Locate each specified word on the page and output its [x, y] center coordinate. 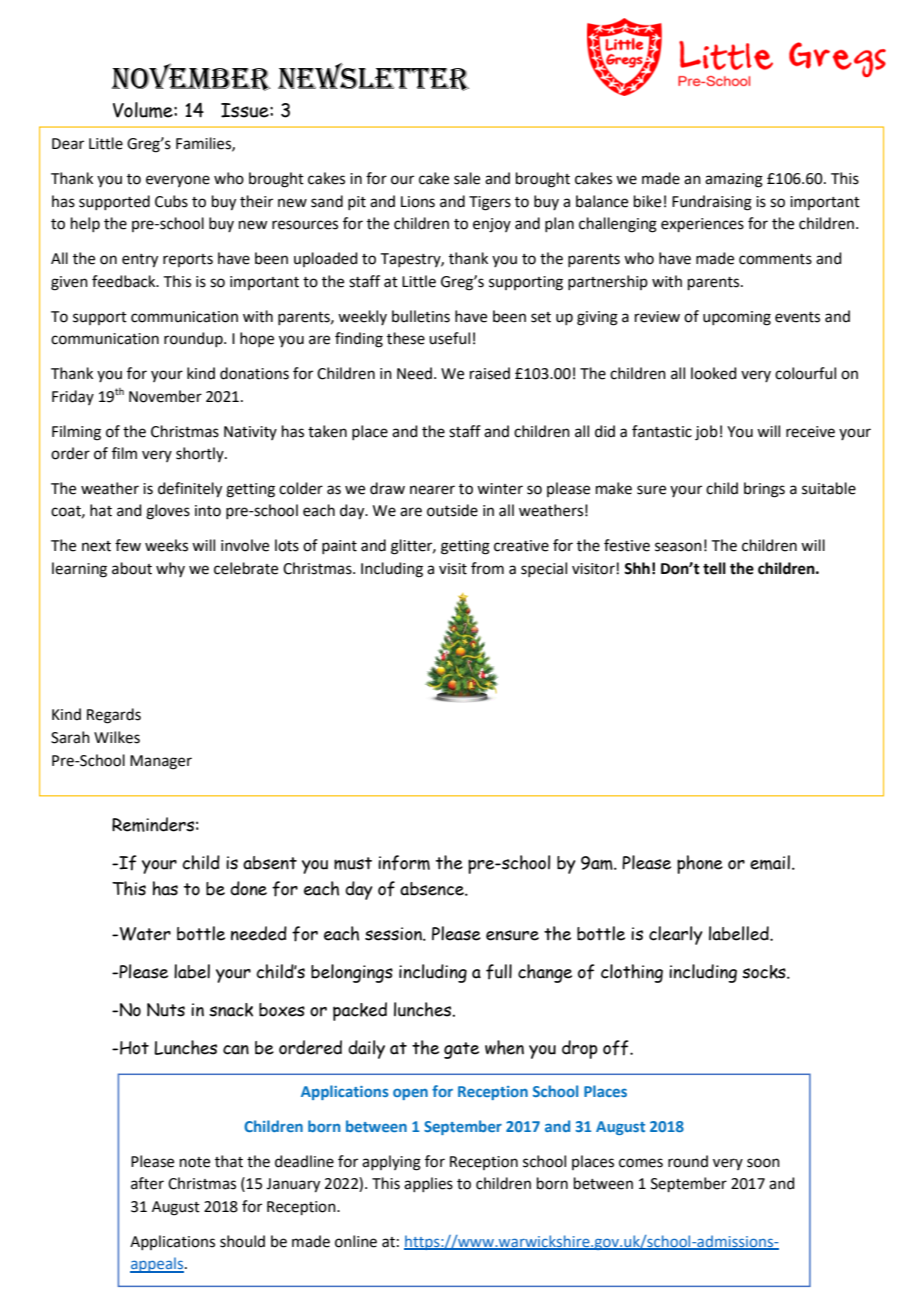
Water [145, 934]
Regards [114, 716]
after [147, 1183]
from [487, 568]
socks [765, 972]
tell [714, 568]
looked [714, 373]
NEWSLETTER [373, 77]
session [394, 934]
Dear [68, 144]
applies [428, 1184]
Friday [73, 397]
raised [490, 373]
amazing [734, 180]
